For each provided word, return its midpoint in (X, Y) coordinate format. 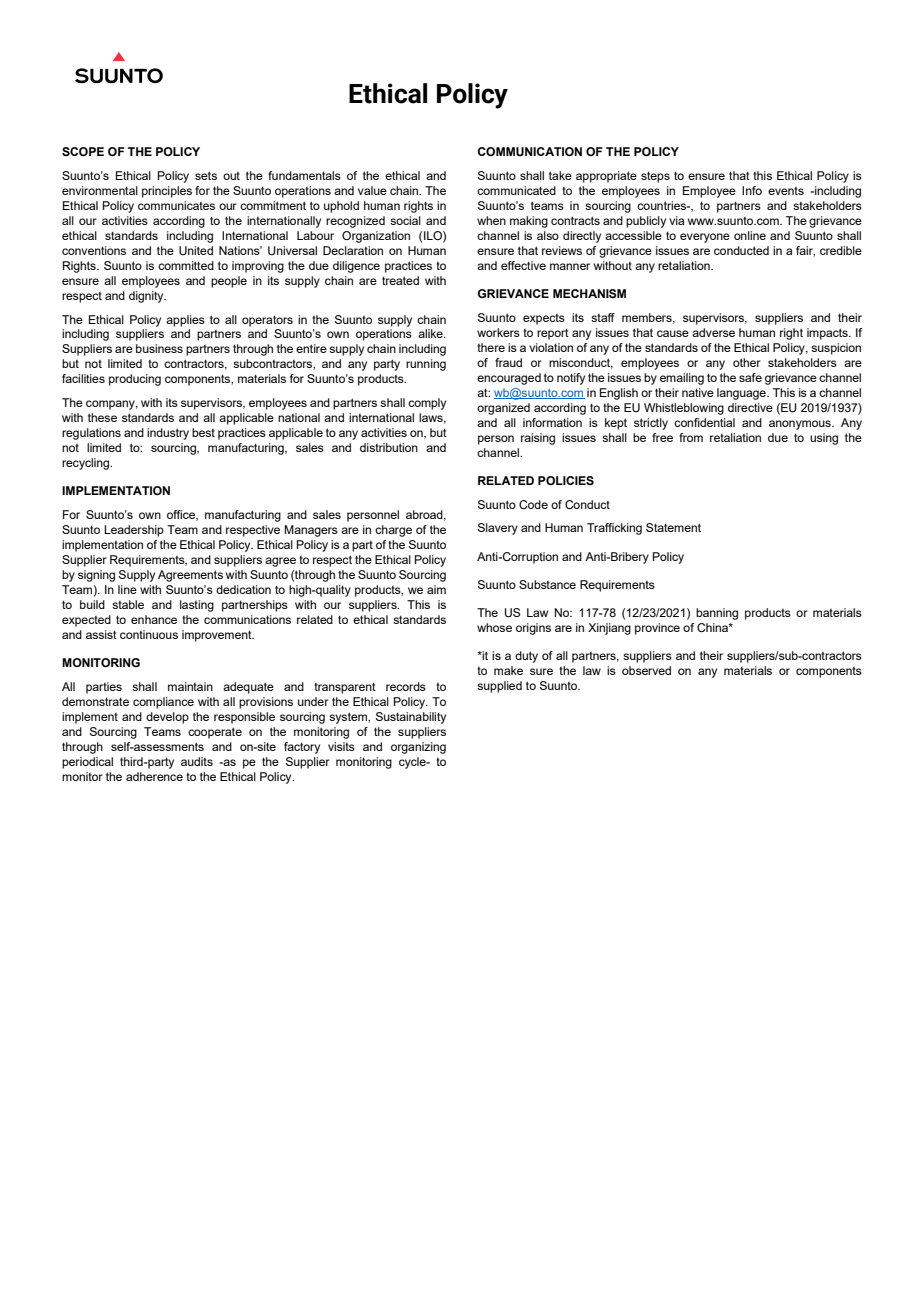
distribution (389, 447)
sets (206, 175)
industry (168, 434)
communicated (516, 190)
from (691, 437)
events (786, 191)
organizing (418, 748)
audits (197, 761)
